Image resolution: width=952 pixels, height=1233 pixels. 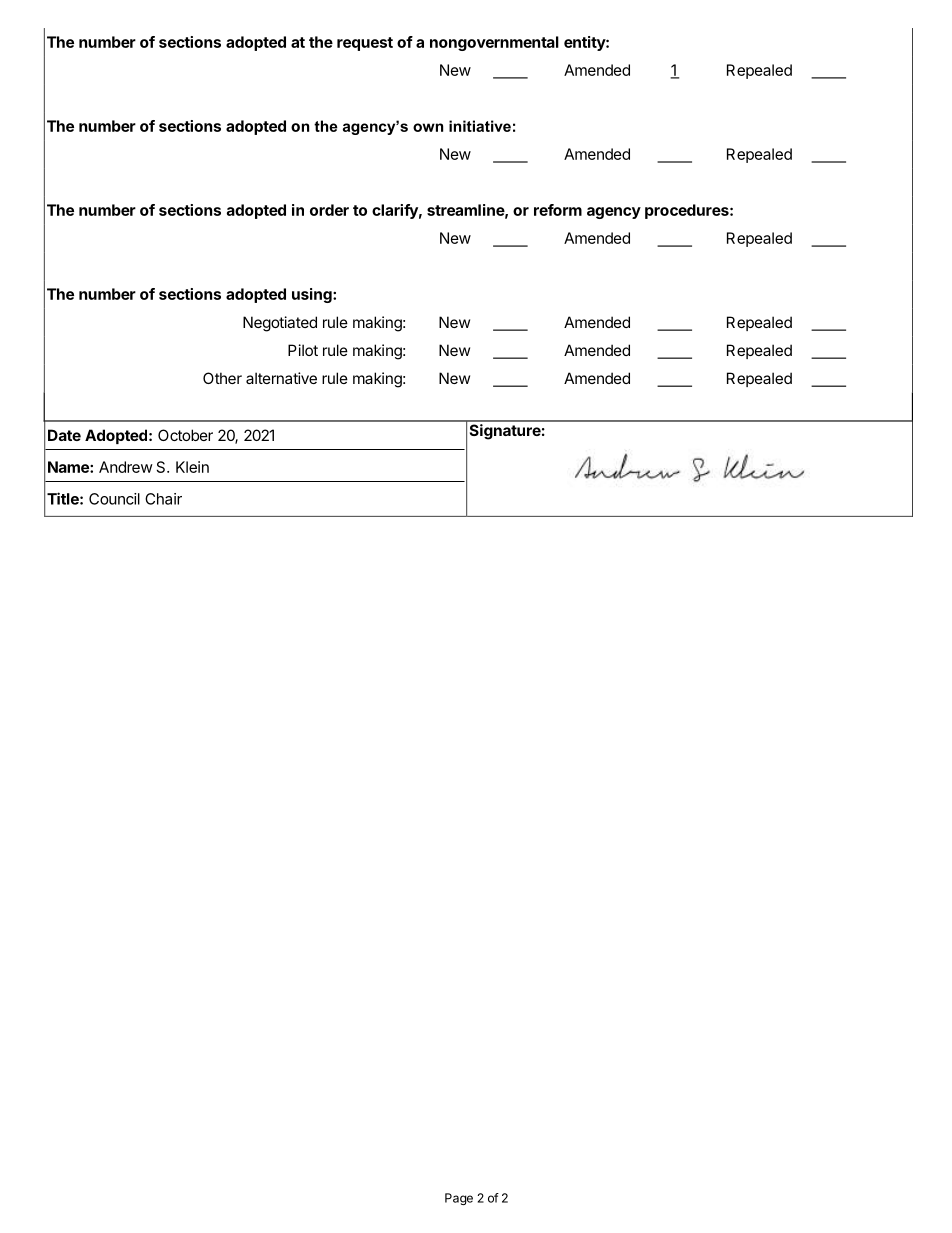 What do you see at coordinates (280, 324) in the page?
I see `Negotiated` at bounding box center [280, 324].
